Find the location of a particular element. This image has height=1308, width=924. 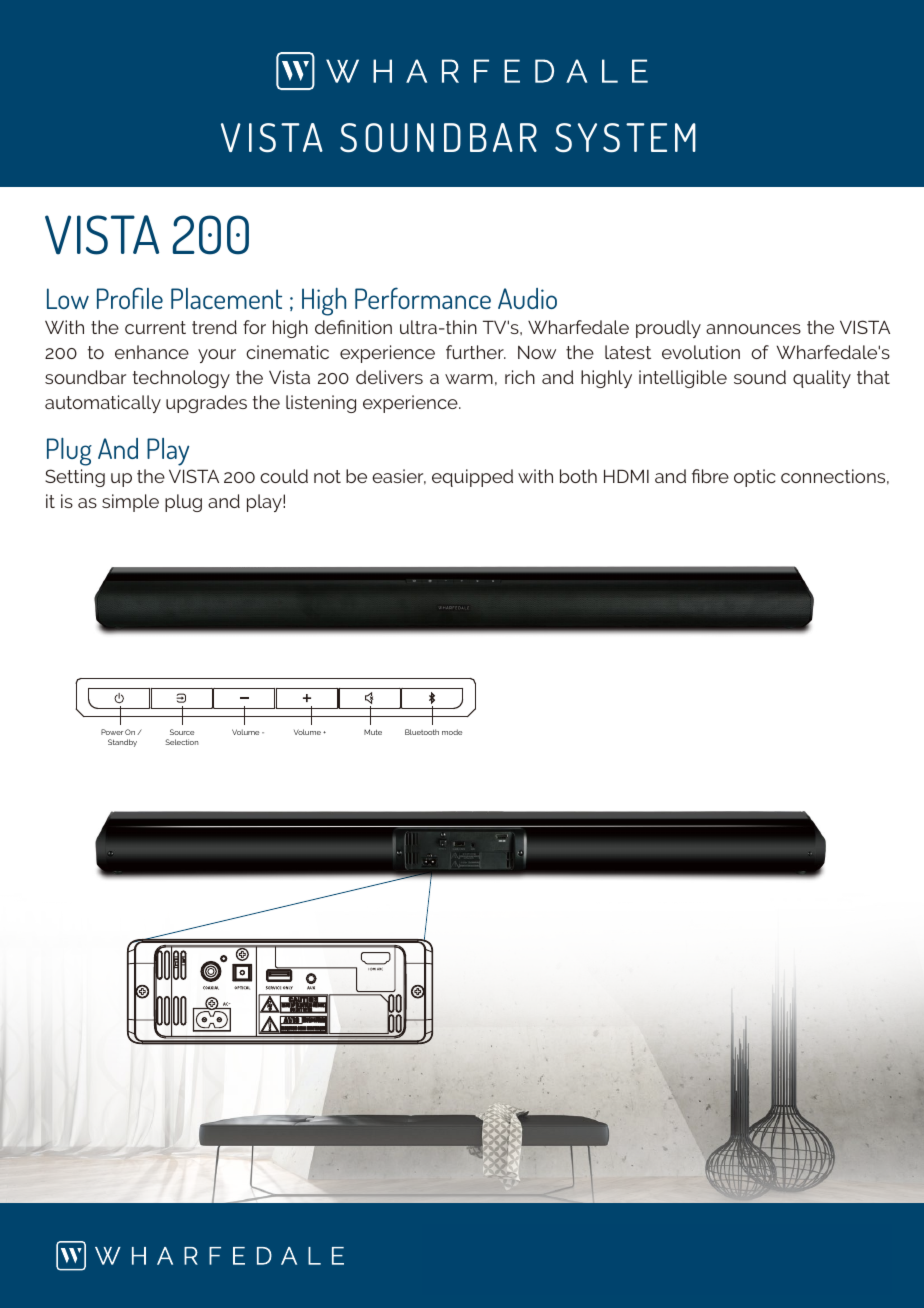

Mute is located at coordinates (373, 732).
